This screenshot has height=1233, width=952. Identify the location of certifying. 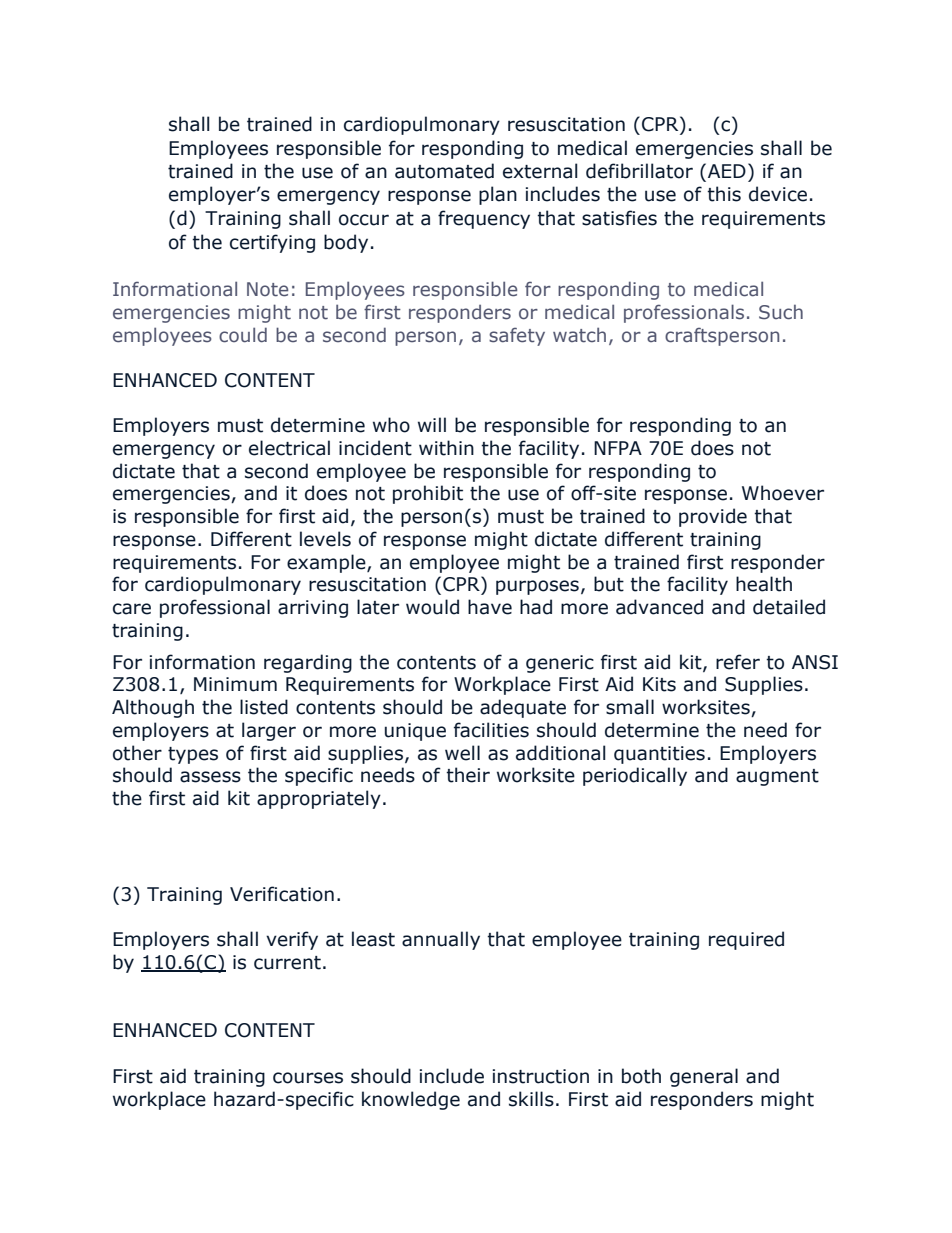
(272, 243).
